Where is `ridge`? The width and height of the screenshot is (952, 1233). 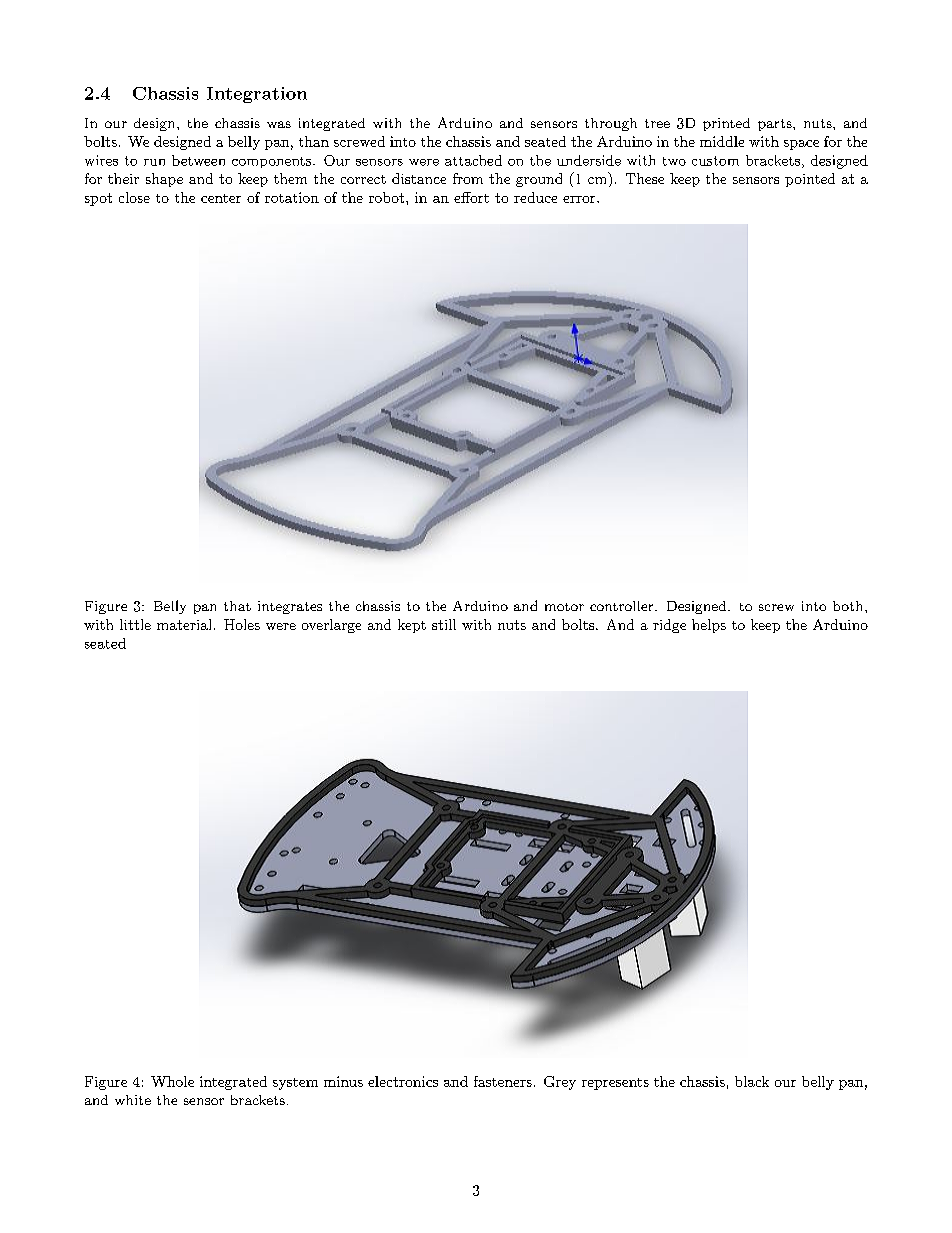 ridge is located at coordinates (669, 626).
